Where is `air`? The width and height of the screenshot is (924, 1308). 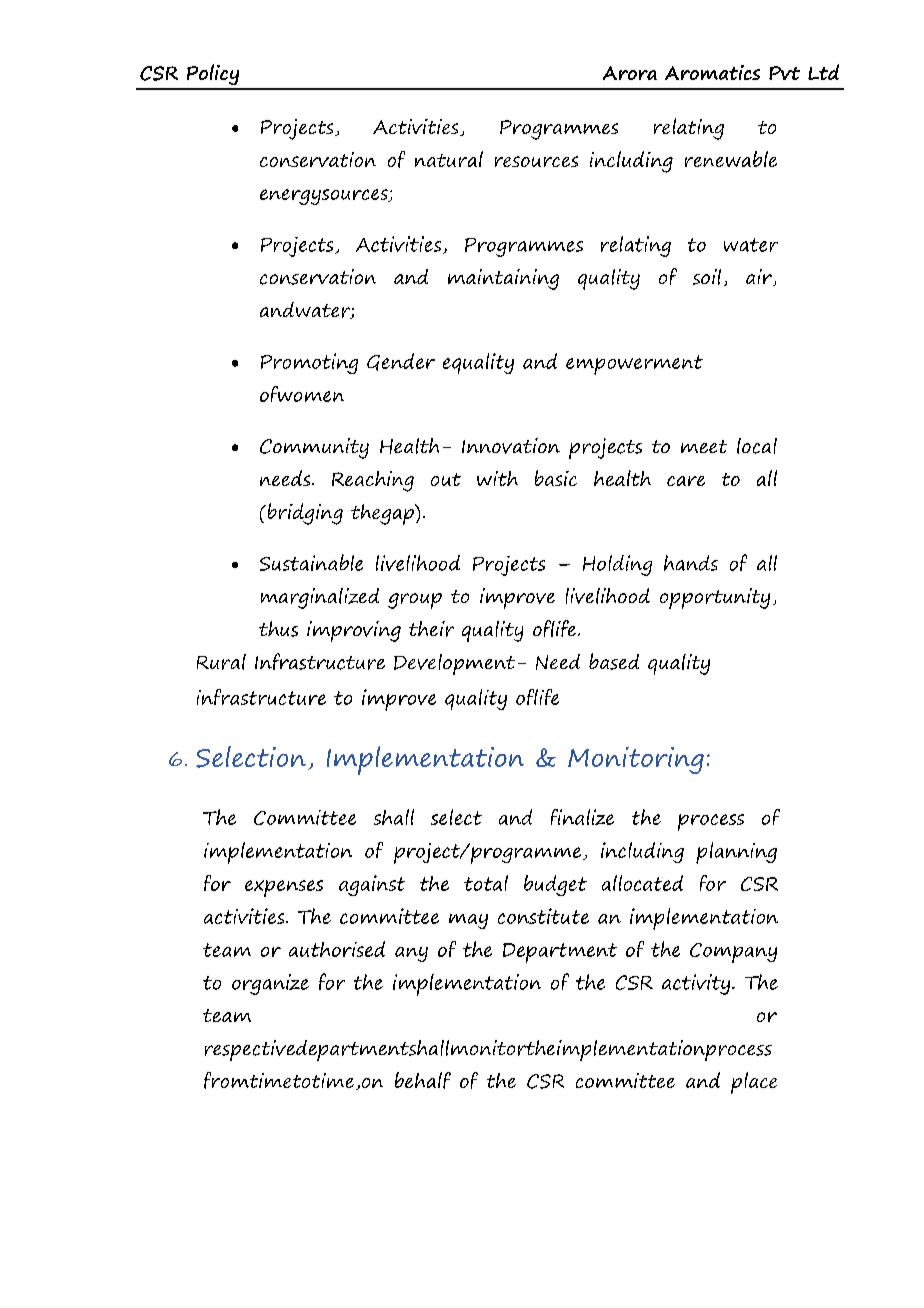
air is located at coordinates (760, 277).
